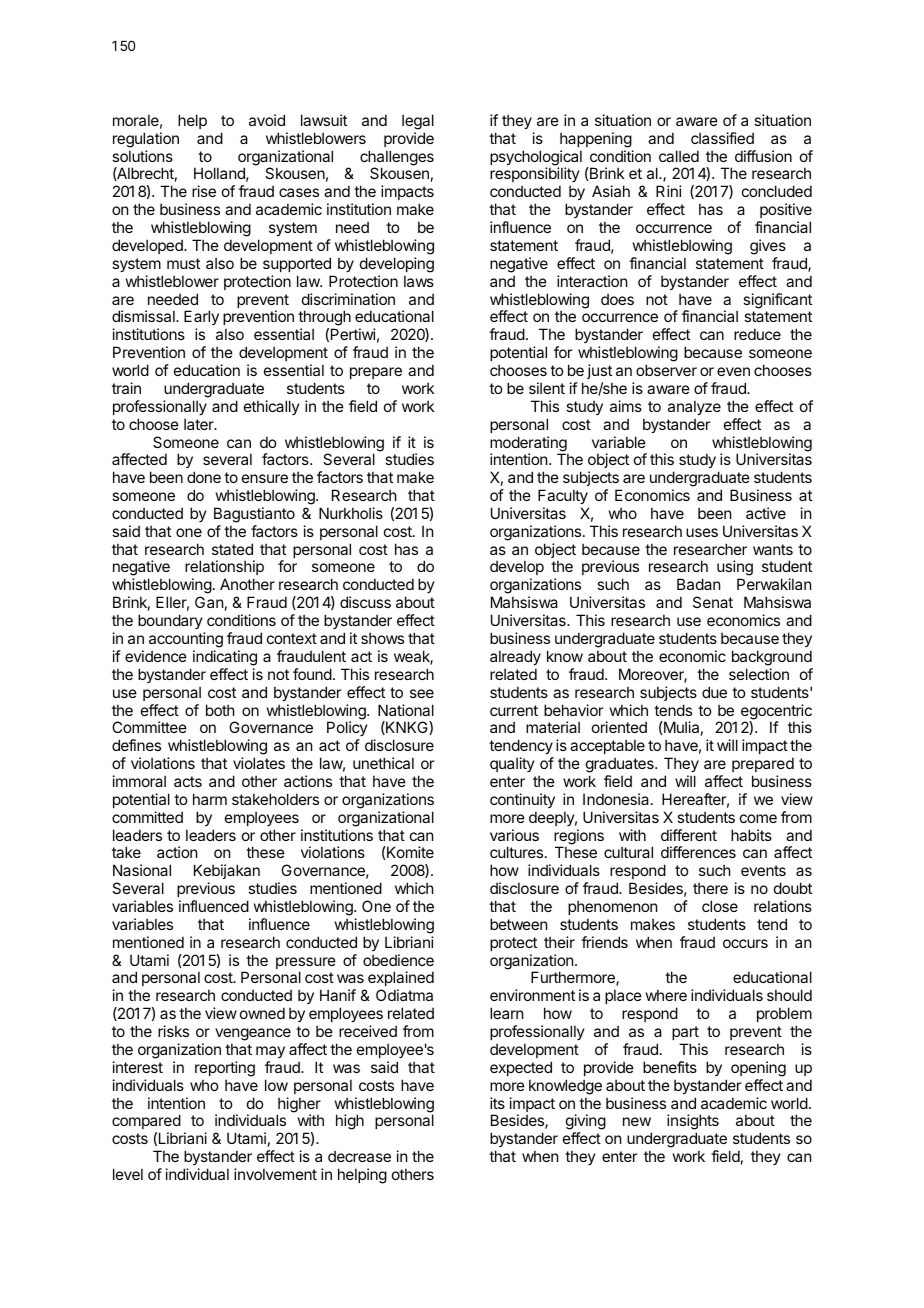  Describe the element at coordinates (515, 657) in the image. I see `already` at that location.
